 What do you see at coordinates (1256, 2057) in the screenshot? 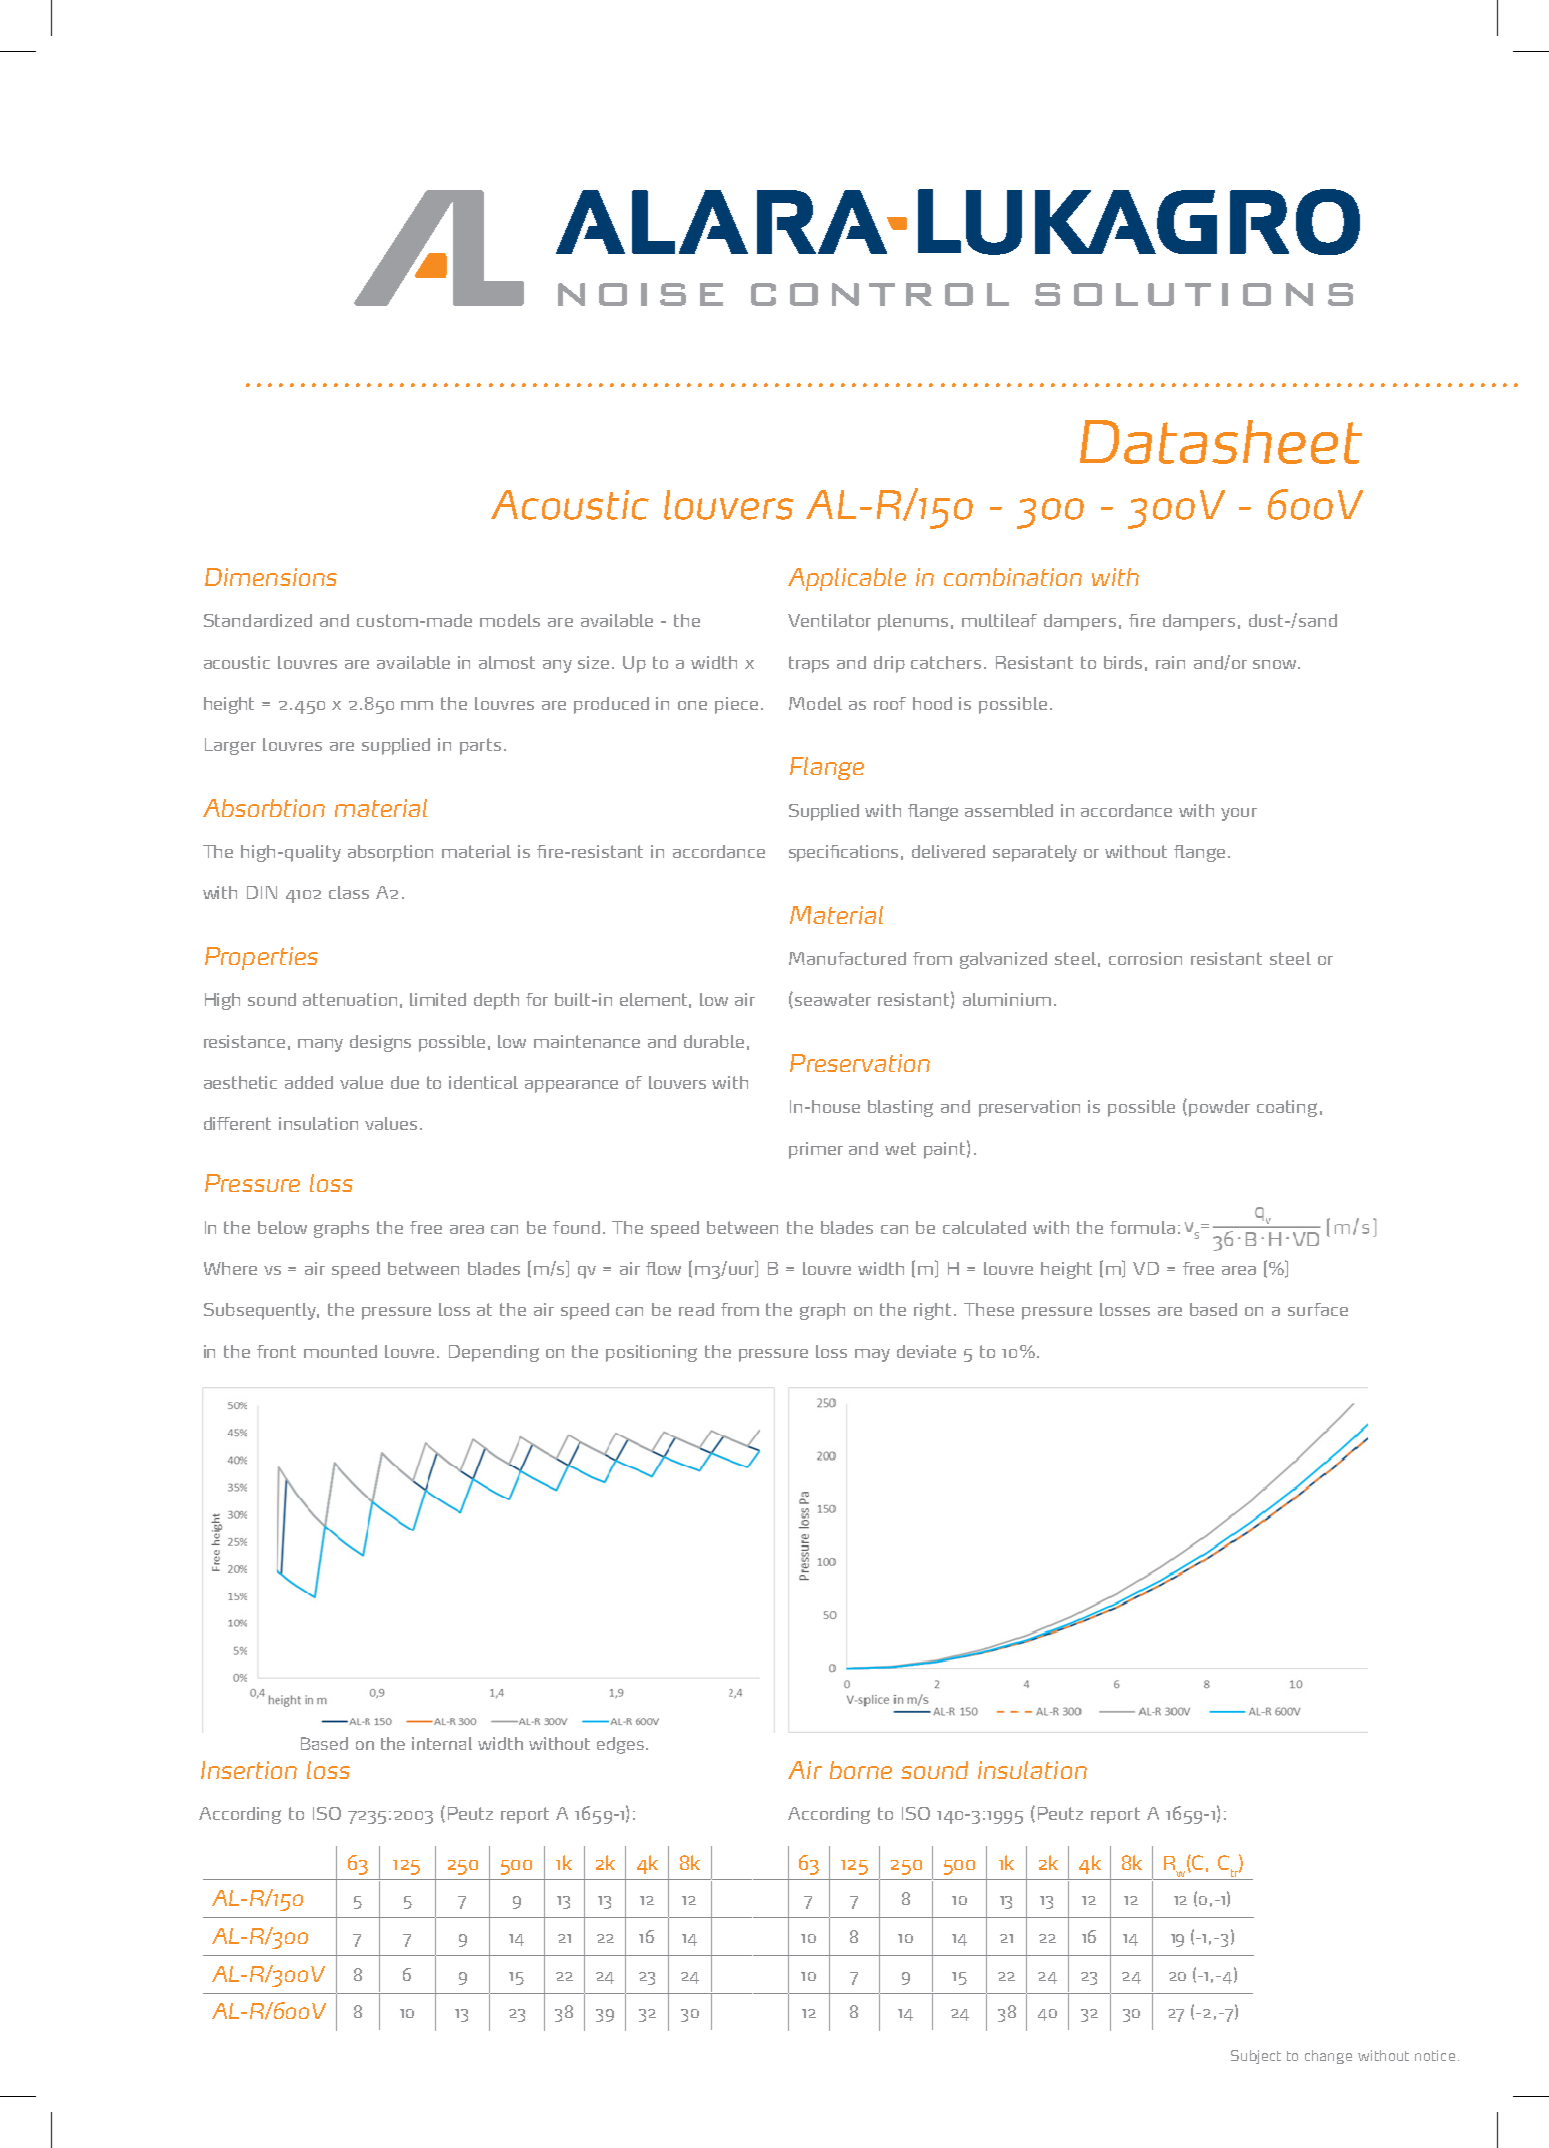
I see `Subject` at bounding box center [1256, 2057].
